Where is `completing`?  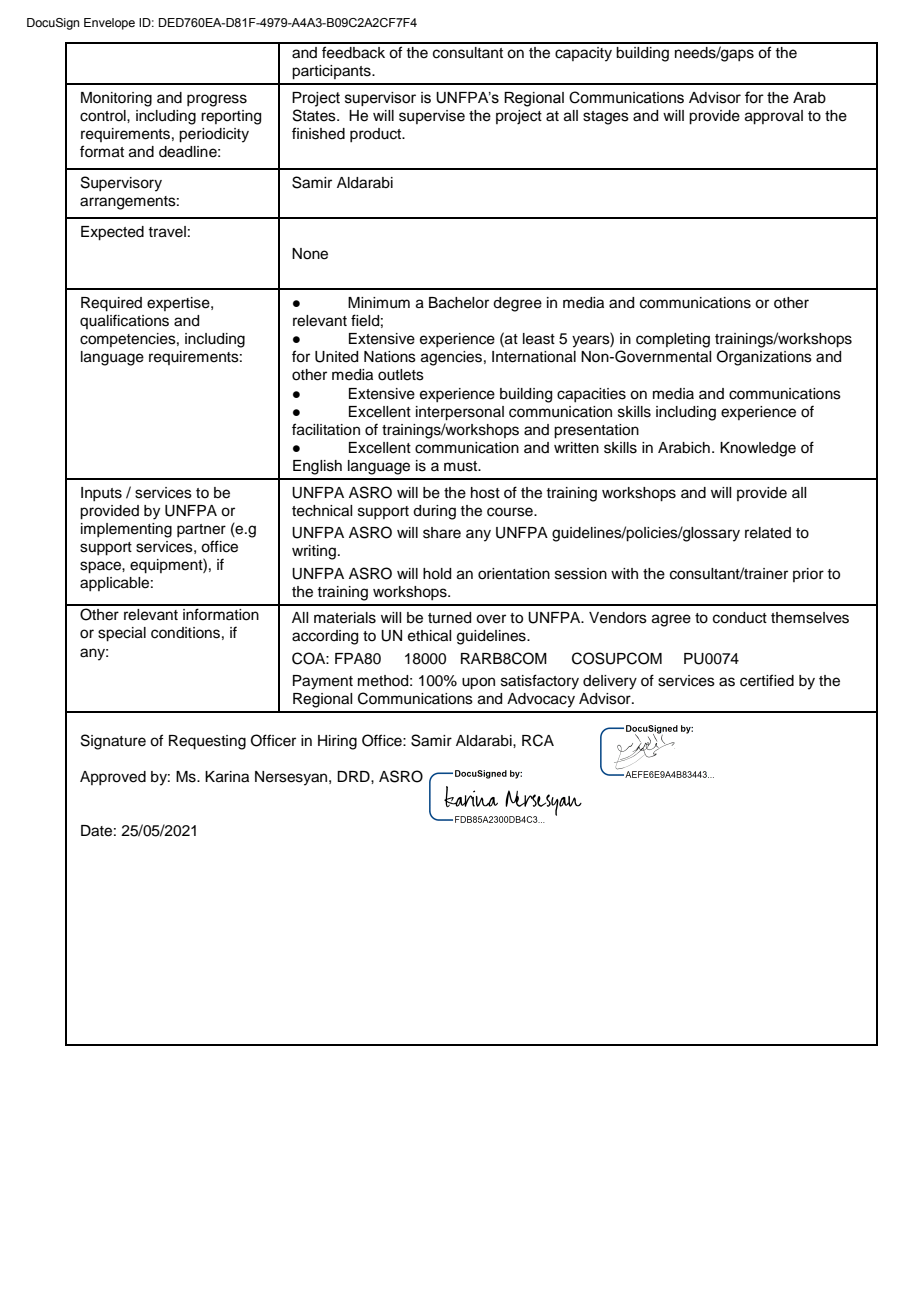
completing is located at coordinates (673, 340).
